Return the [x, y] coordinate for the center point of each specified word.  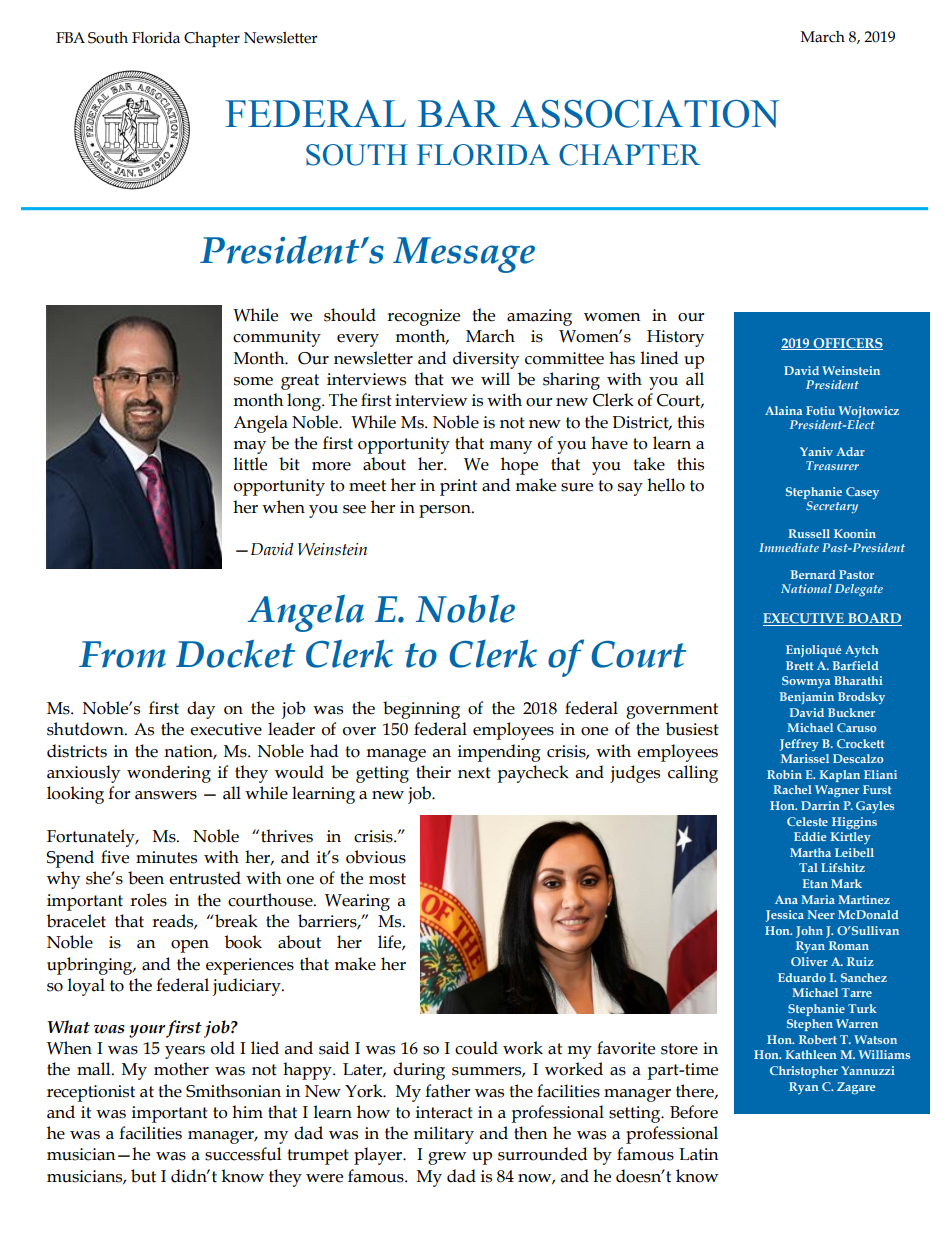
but [143, 1176]
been [146, 878]
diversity [486, 360]
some [253, 381]
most [387, 879]
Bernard [813, 574]
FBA [70, 37]
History [675, 338]
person [446, 511]
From [122, 654]
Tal [808, 867]
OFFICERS [847, 344]
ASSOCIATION [645, 114]
